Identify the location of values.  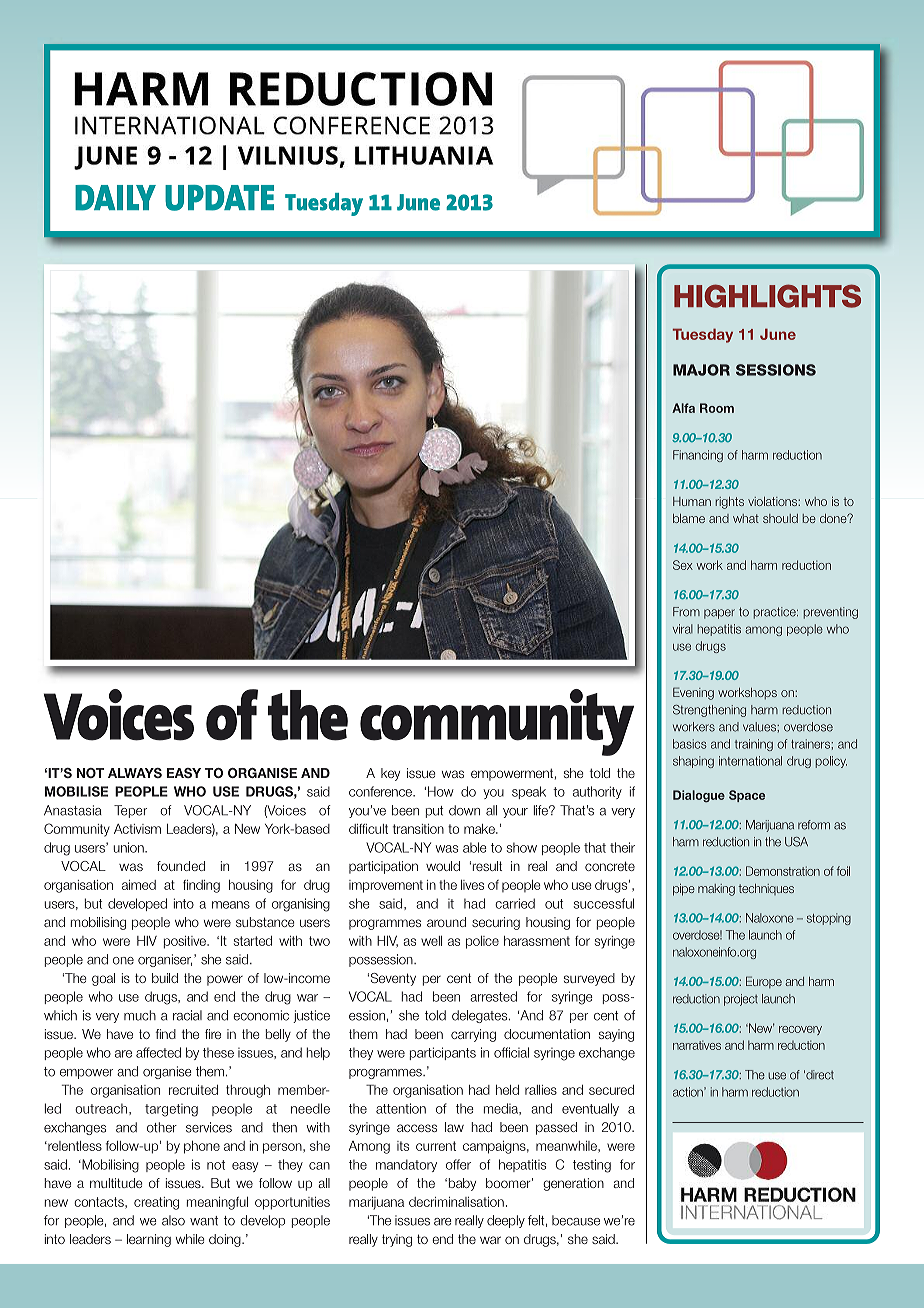
(760, 727).
